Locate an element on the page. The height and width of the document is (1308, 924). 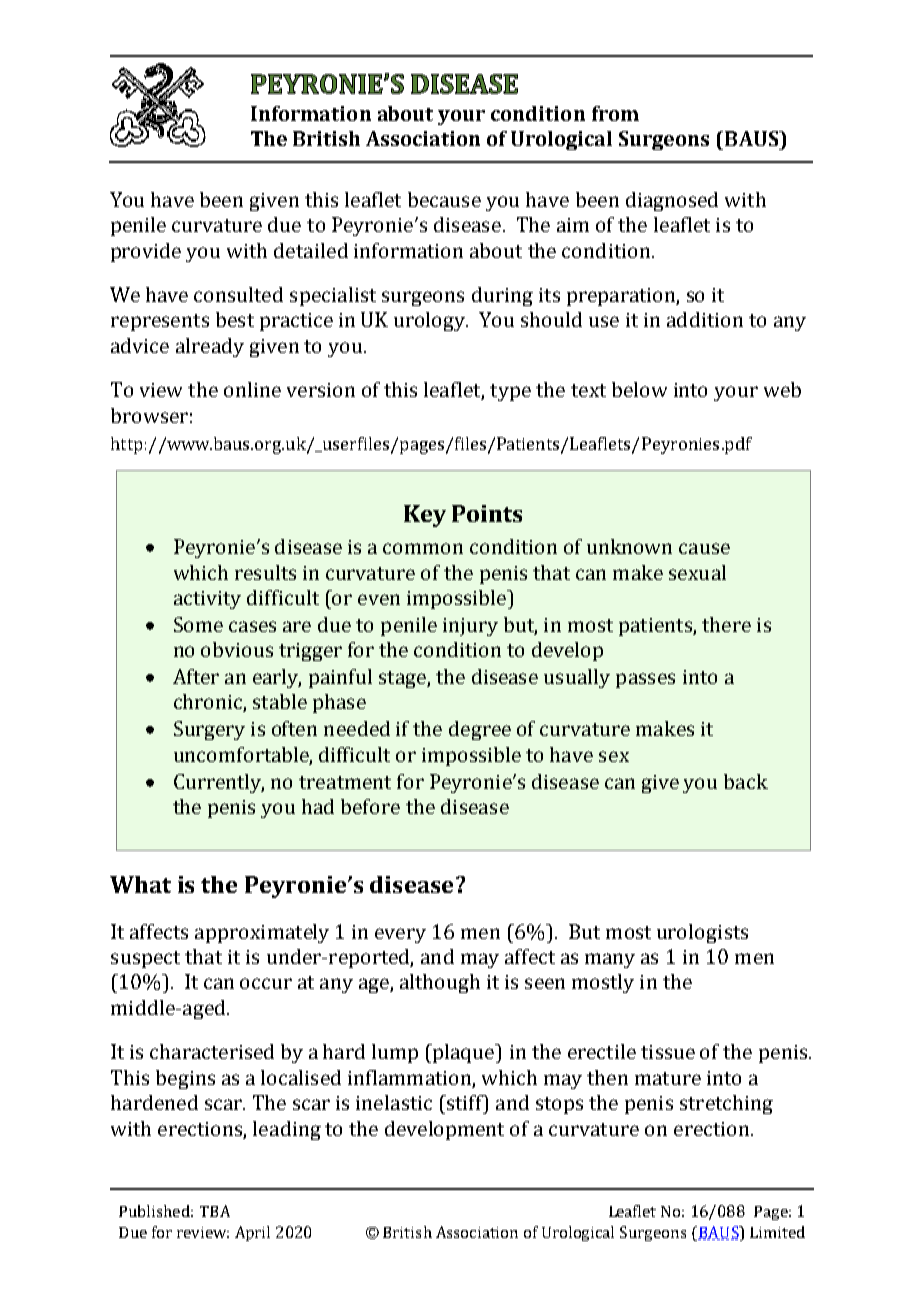
diagnosed is located at coordinates (672, 201).
